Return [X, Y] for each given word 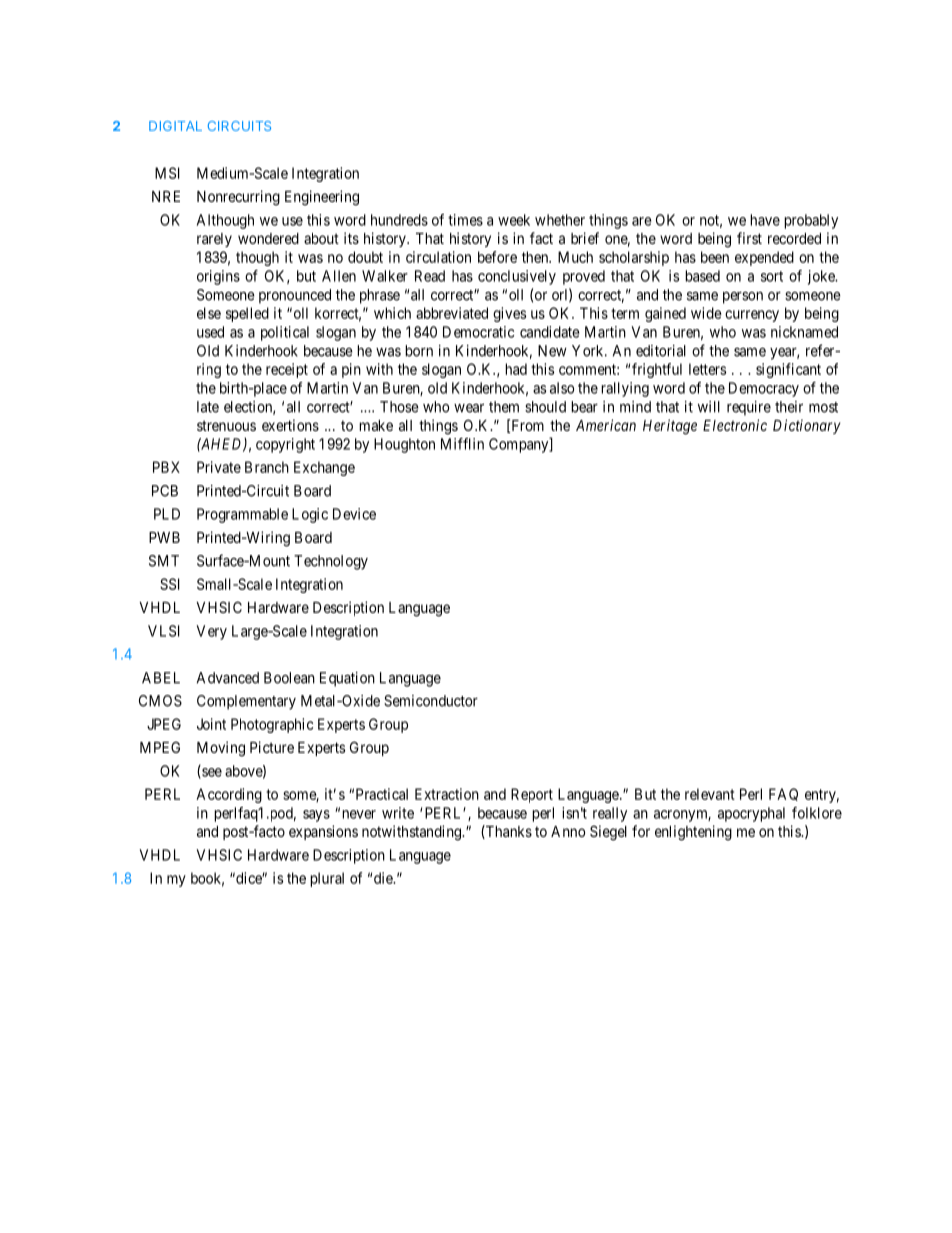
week [514, 220]
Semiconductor [431, 701]
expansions [323, 832]
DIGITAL [175, 126]
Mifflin [462, 444]
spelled [247, 314]
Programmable [242, 515]
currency [752, 316]
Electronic [735, 425]
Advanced [228, 678]
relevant [710, 794]
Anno [568, 831]
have [765, 220]
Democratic [478, 332]
